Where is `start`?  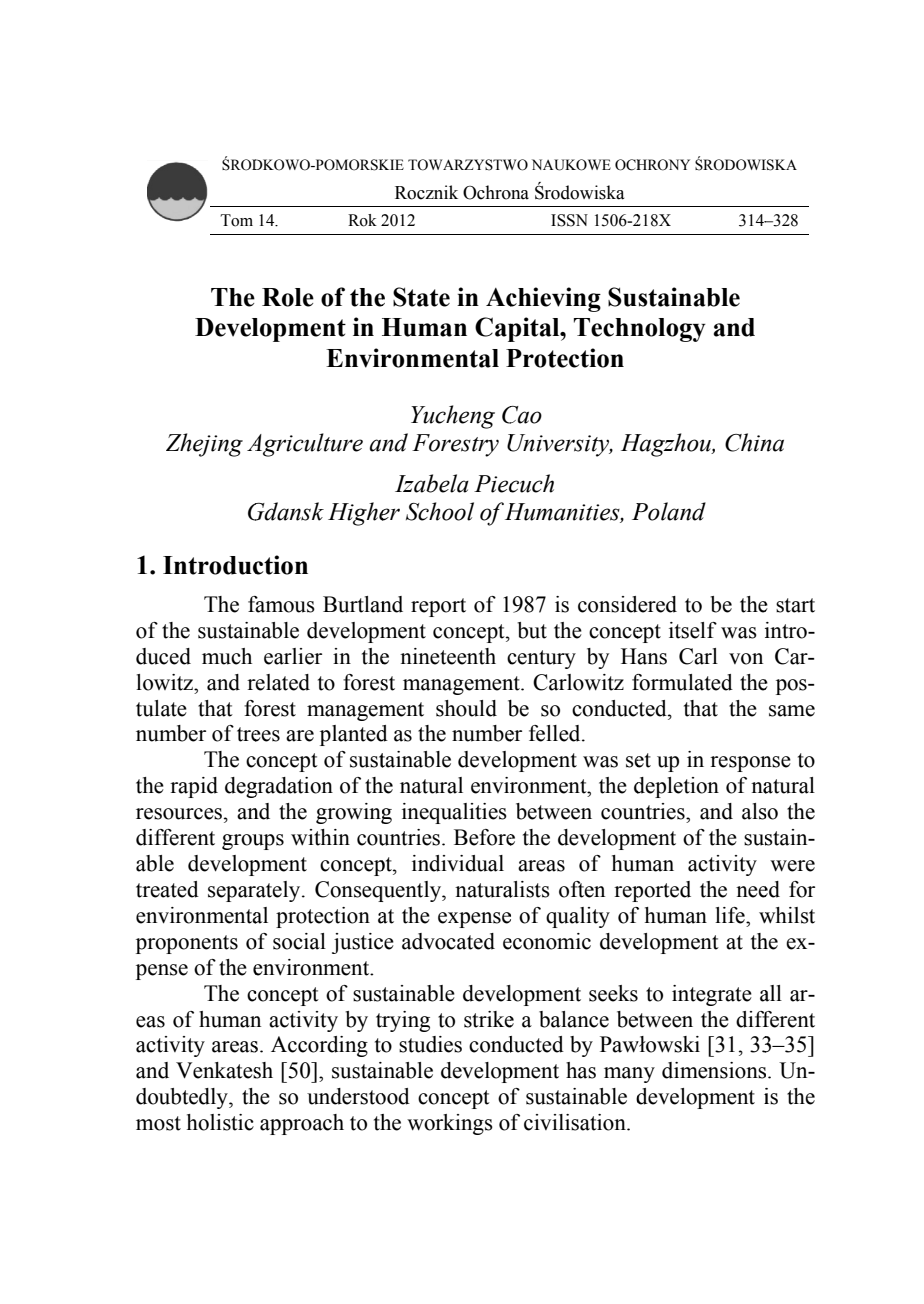 start is located at coordinates (795, 605).
